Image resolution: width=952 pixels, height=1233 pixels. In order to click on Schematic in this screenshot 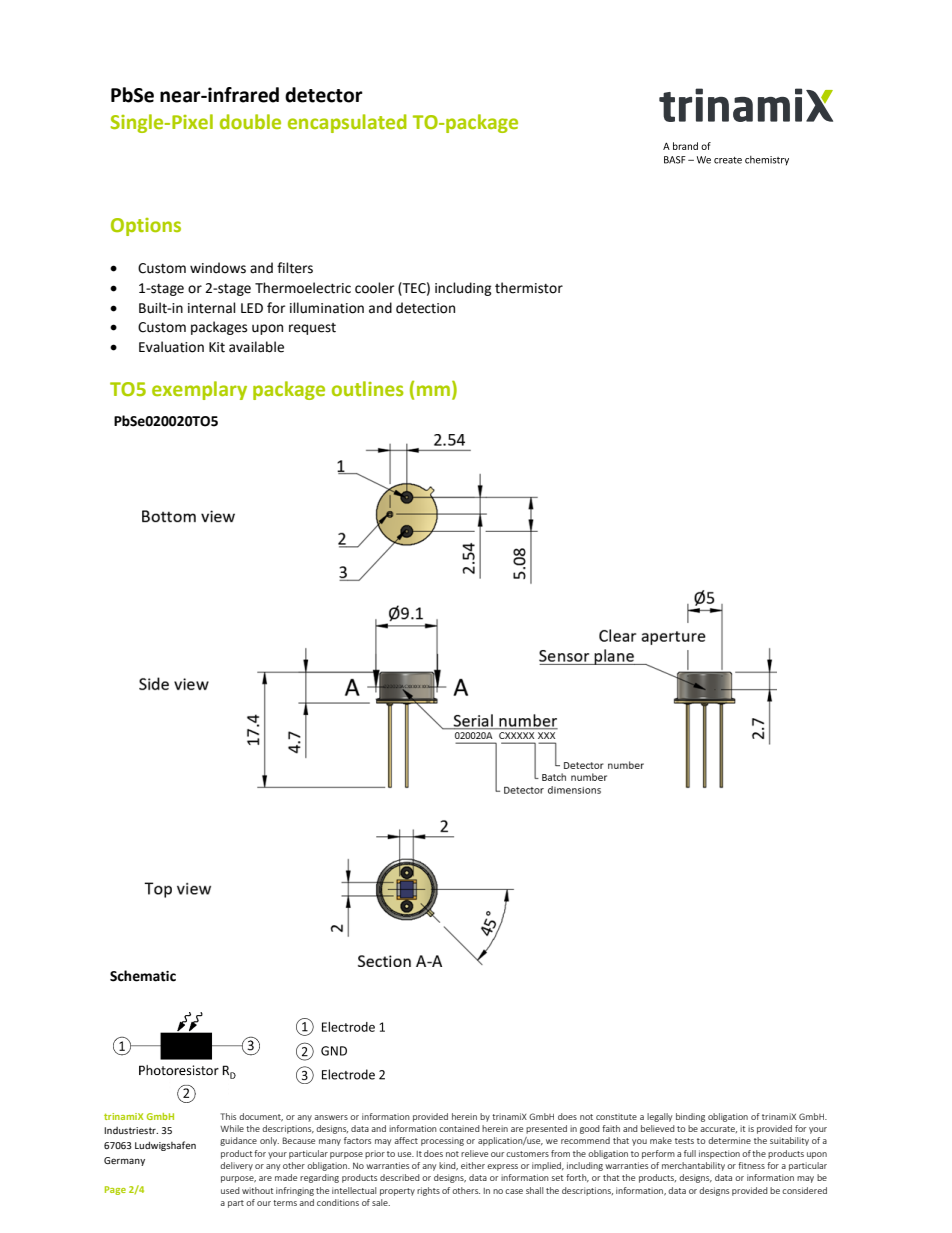, I will do `click(143, 976)`.
